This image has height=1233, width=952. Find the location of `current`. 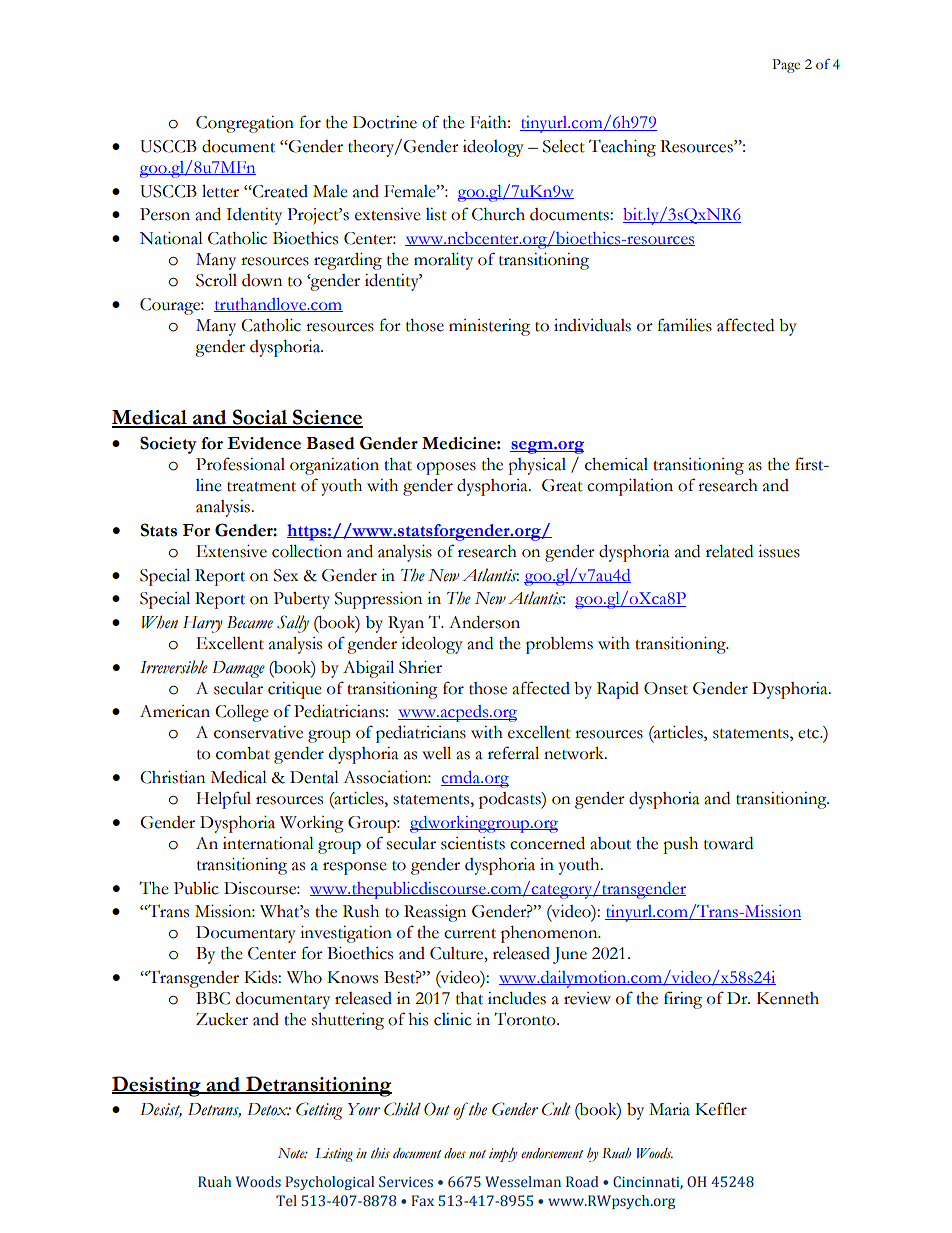

current is located at coordinates (470, 934).
